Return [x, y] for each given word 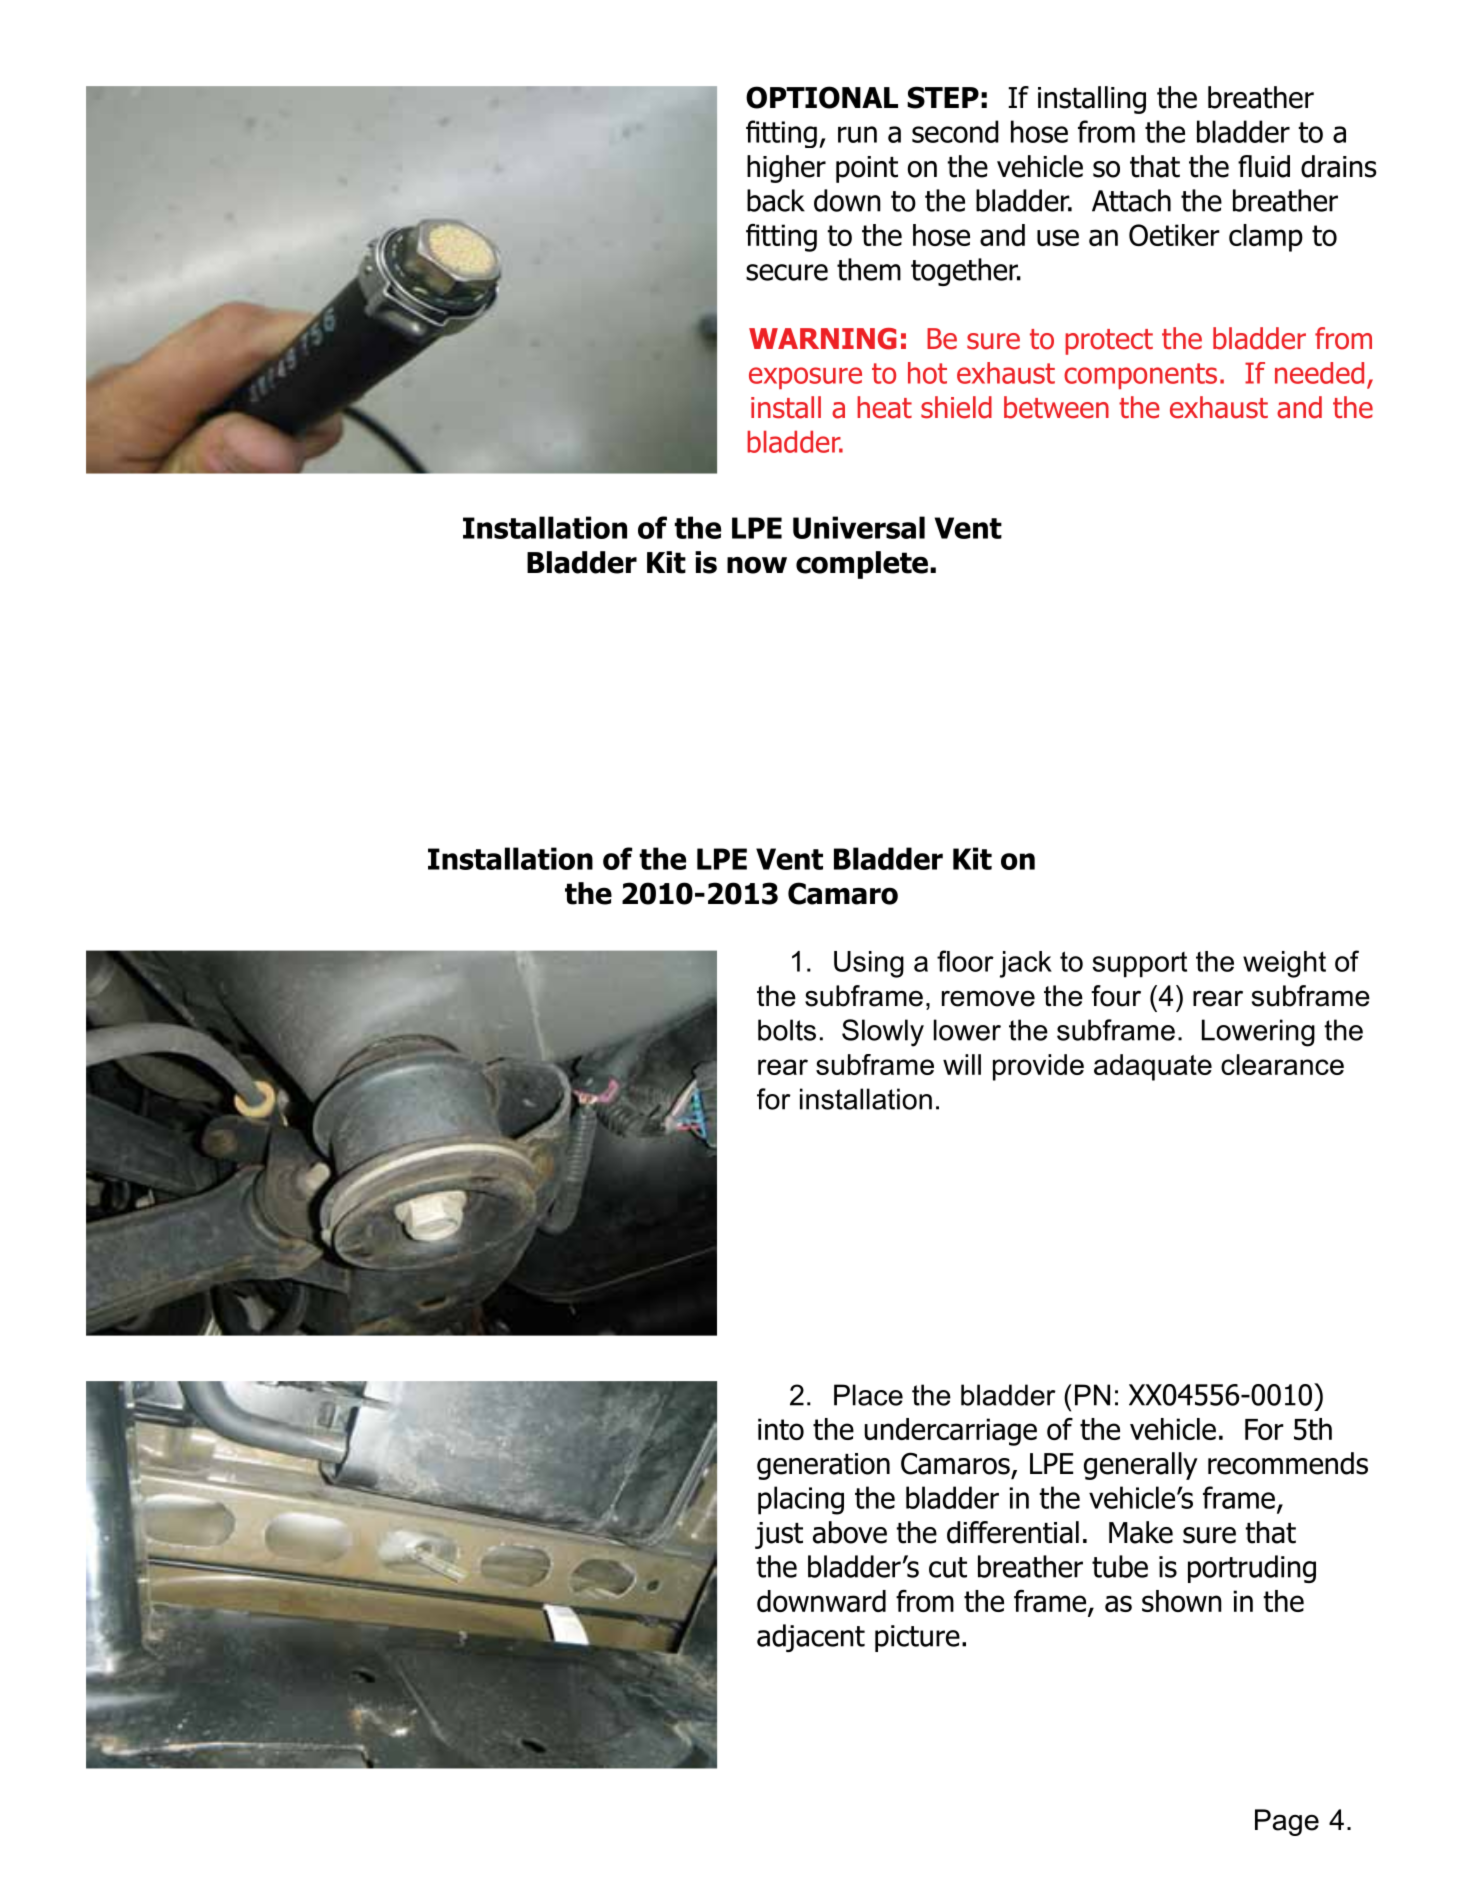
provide [1038, 1067]
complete [862, 565]
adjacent [811, 1638]
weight [1284, 964]
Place [868, 1395]
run [857, 134]
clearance [1282, 1064]
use [1058, 237]
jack [1026, 964]
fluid [1264, 166]
